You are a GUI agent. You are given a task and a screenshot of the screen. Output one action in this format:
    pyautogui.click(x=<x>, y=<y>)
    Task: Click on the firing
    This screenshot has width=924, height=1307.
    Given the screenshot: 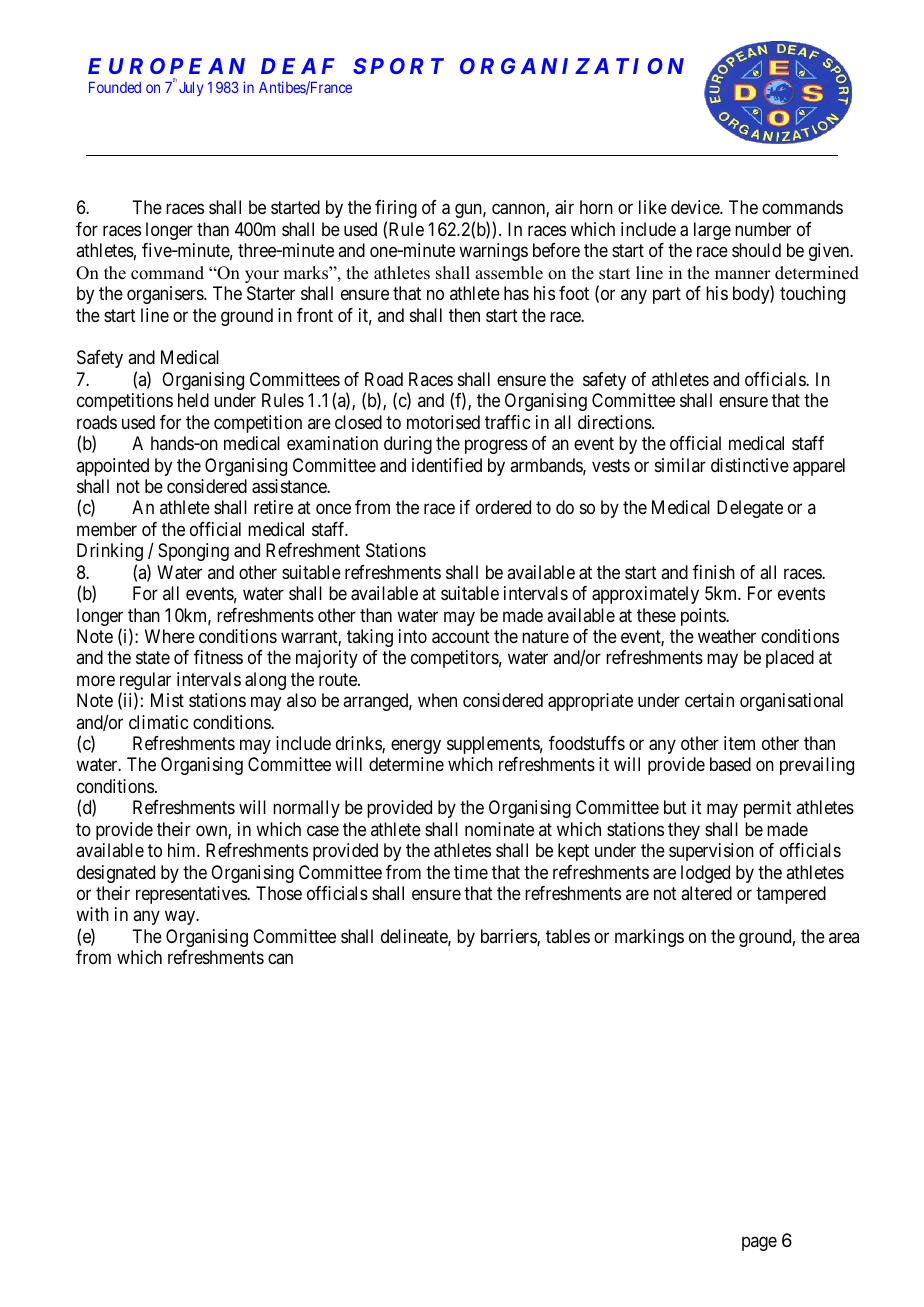 What is the action you would take?
    pyautogui.click(x=396, y=209)
